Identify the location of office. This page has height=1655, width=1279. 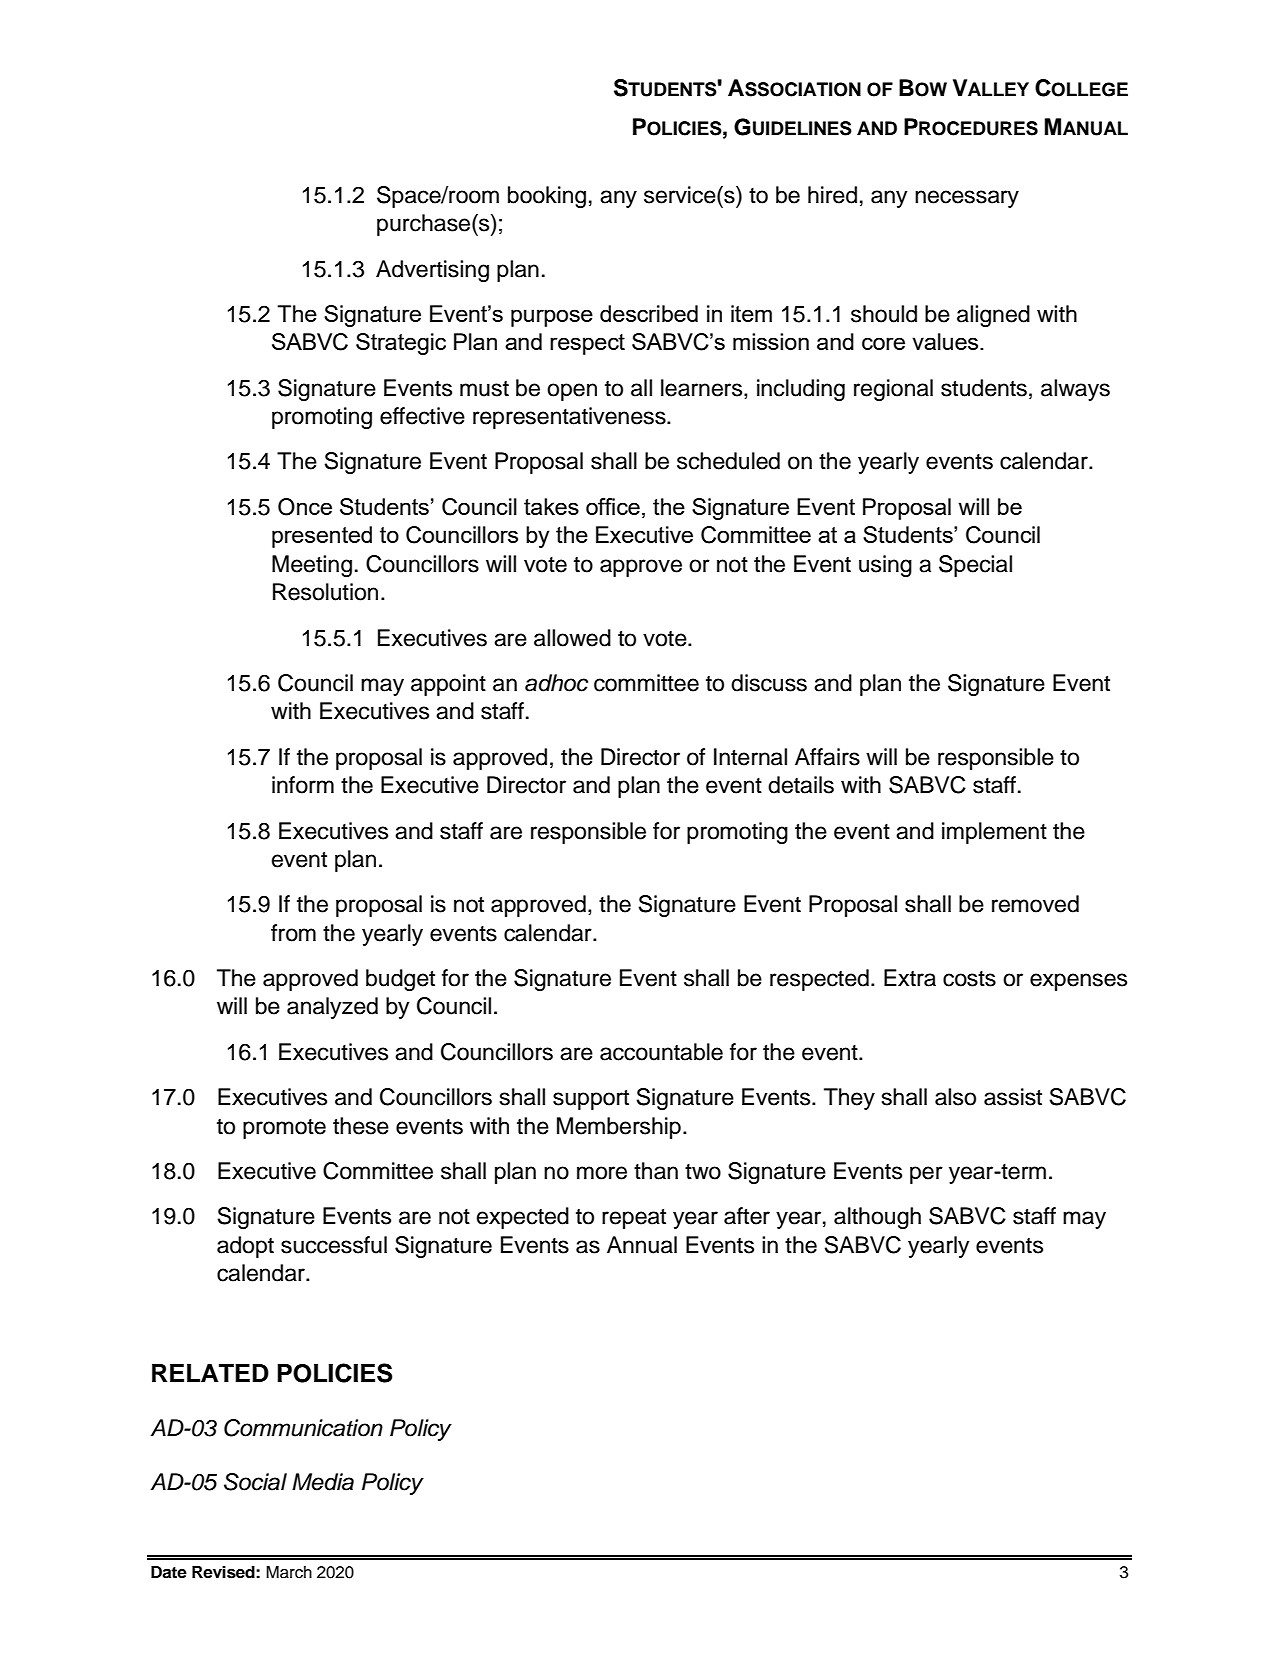
(613, 506).
